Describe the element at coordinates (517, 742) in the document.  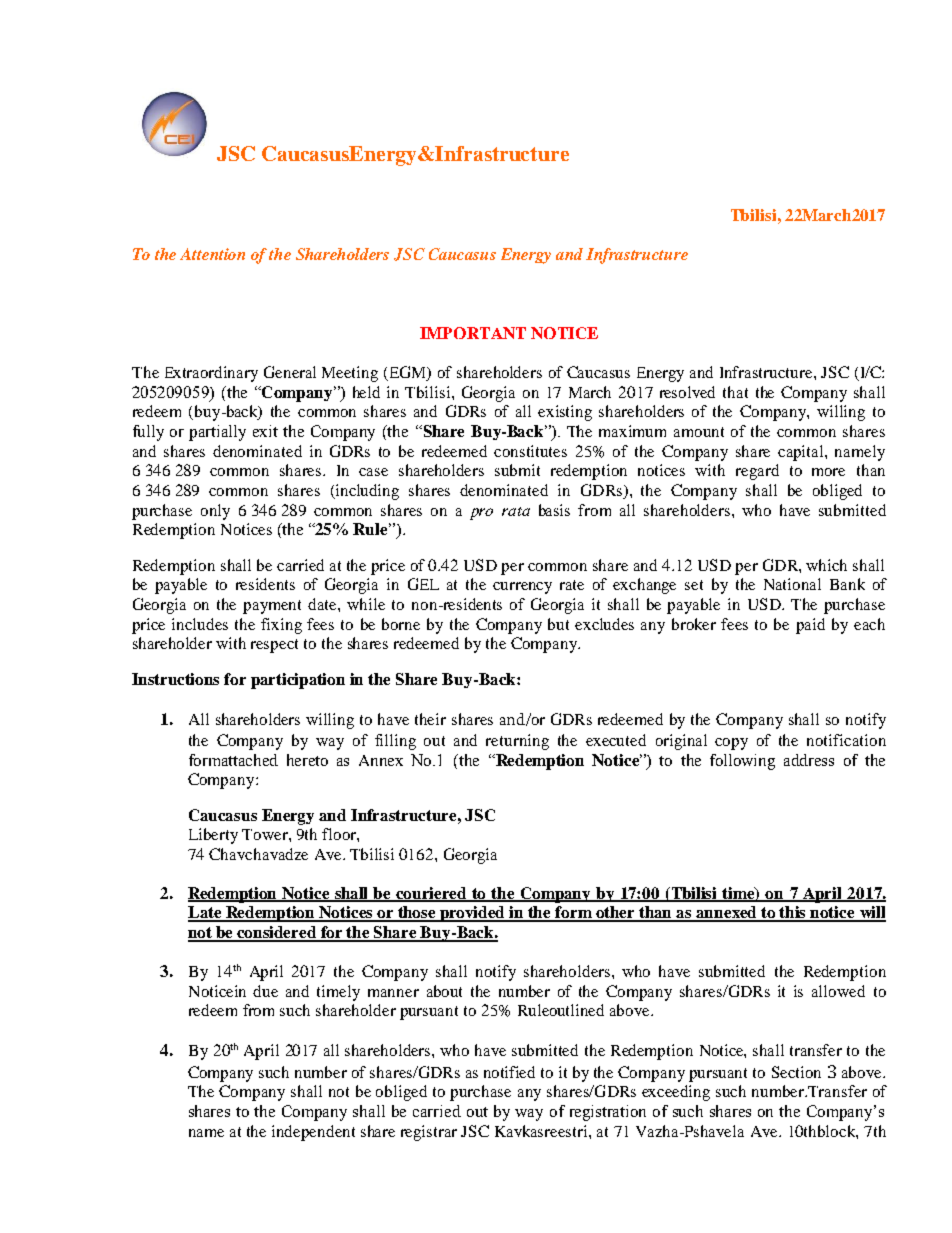
I see `returning` at that location.
